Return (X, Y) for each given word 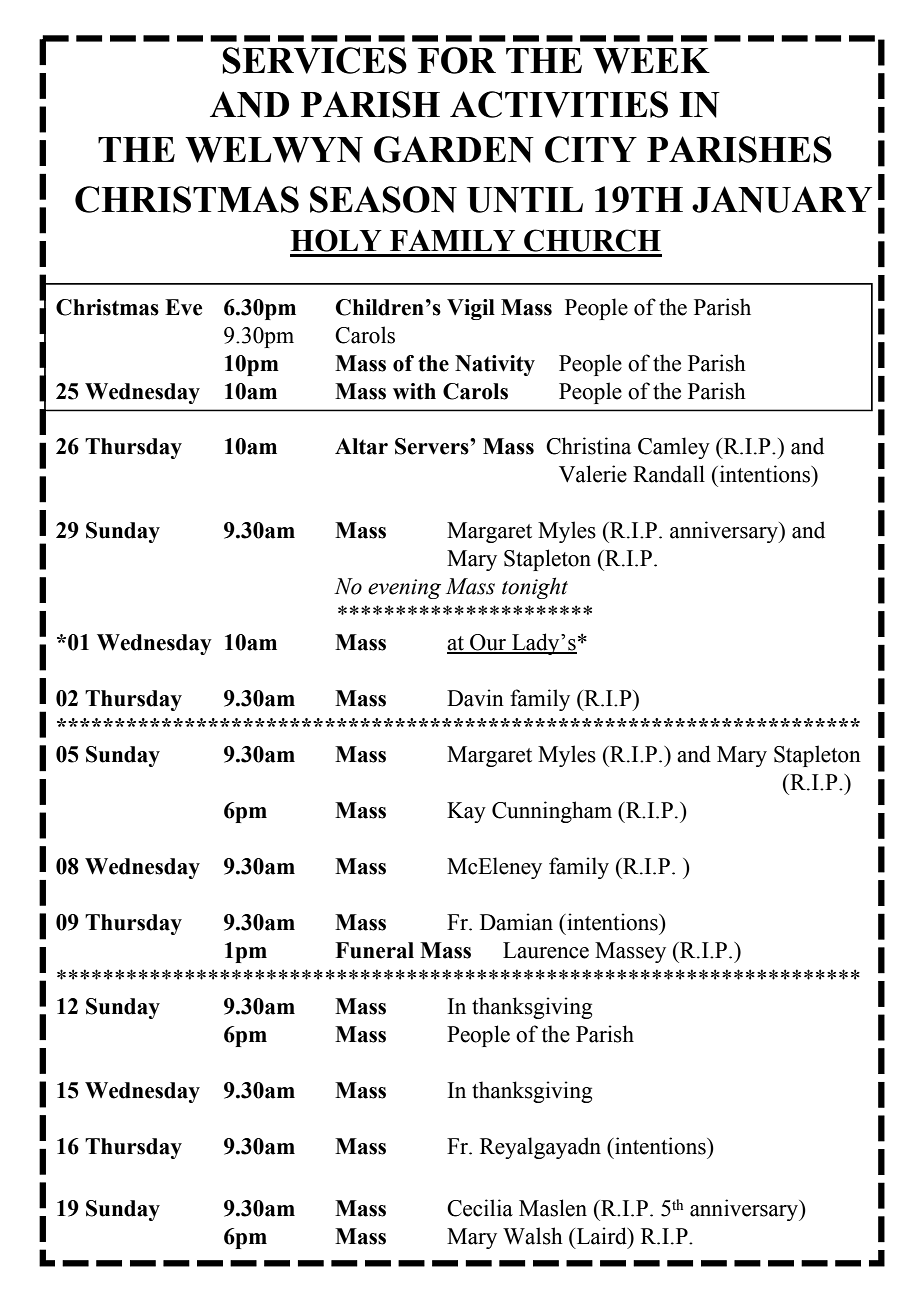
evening (404, 589)
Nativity (495, 365)
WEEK (651, 61)
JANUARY (782, 199)
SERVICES (314, 60)
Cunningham (552, 812)
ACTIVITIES (559, 104)
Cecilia (480, 1208)
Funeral (374, 950)
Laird (601, 1236)
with (414, 391)
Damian (516, 922)
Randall (669, 474)
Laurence (546, 950)
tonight (535, 588)
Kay (466, 812)
